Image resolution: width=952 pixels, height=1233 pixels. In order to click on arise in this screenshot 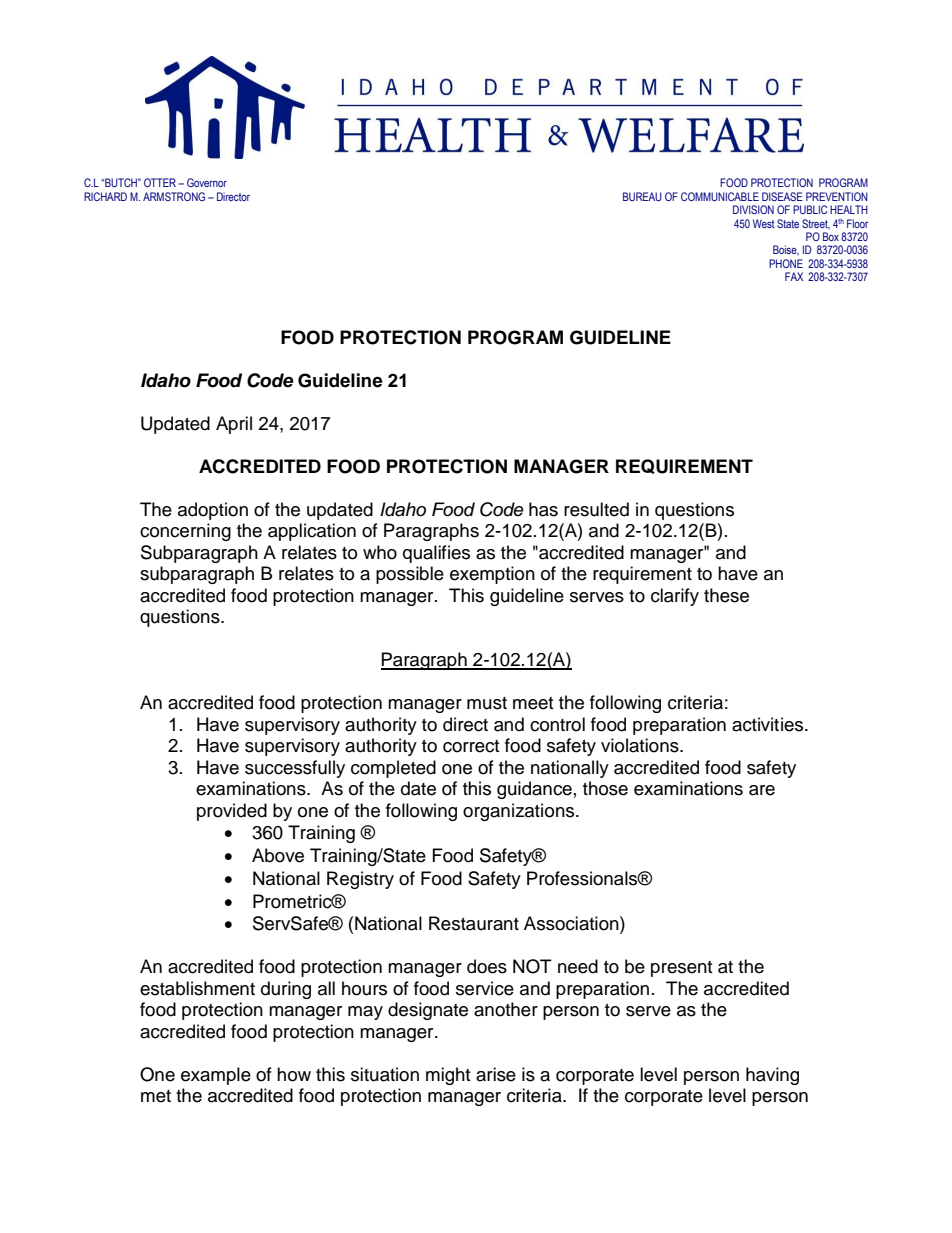, I will do `click(496, 1074)`.
